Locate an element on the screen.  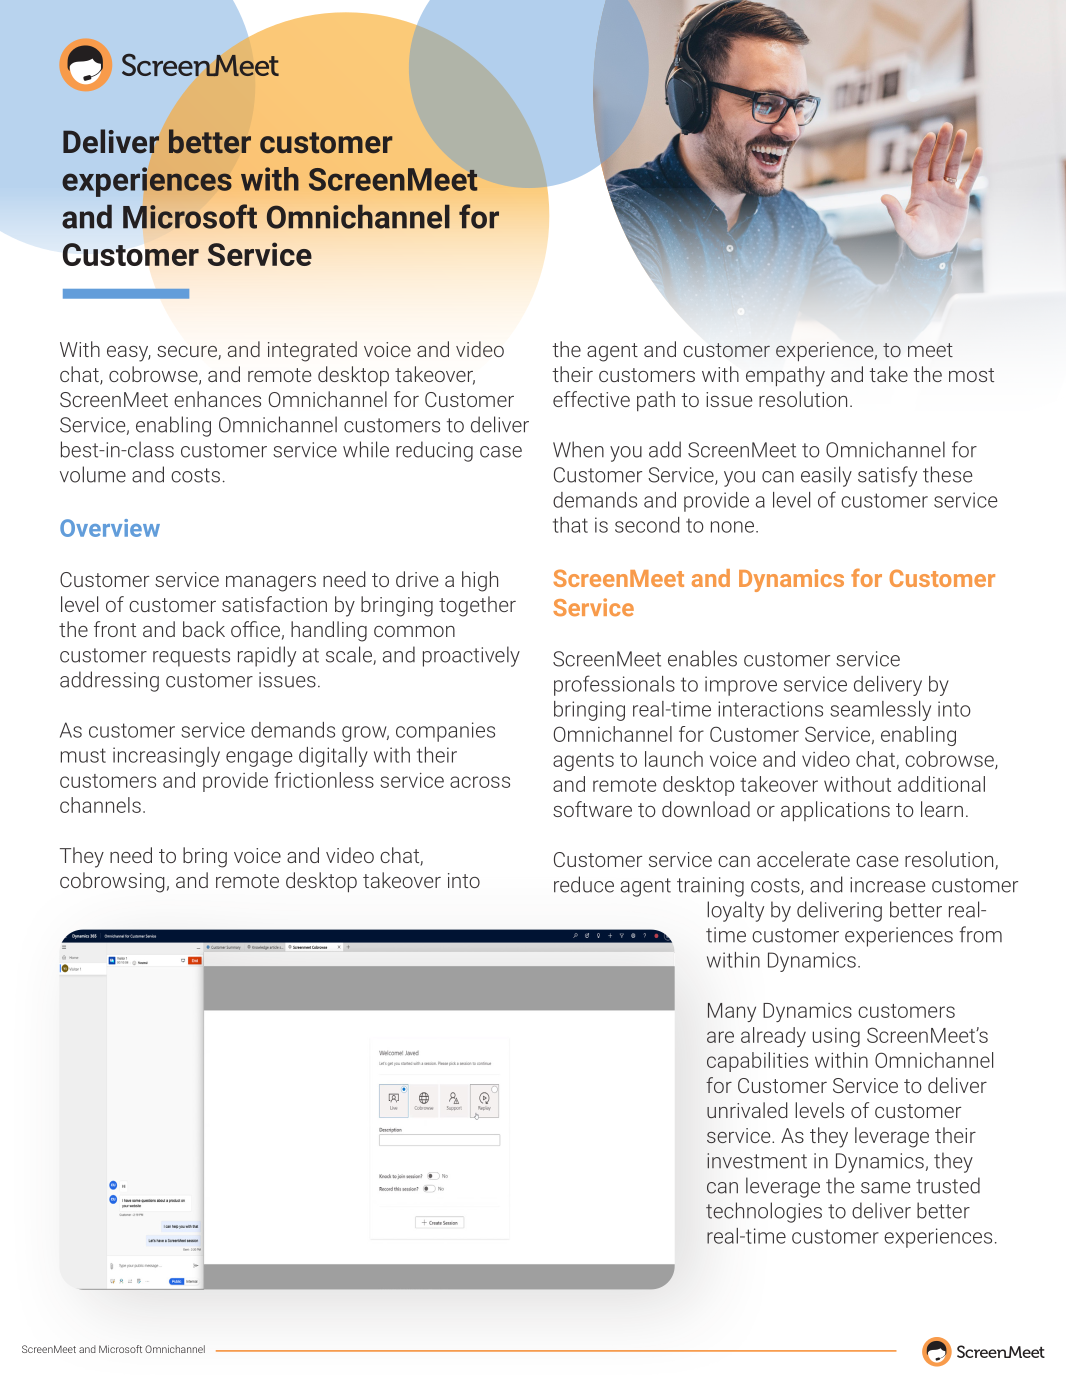
channels is located at coordinates (100, 805).
